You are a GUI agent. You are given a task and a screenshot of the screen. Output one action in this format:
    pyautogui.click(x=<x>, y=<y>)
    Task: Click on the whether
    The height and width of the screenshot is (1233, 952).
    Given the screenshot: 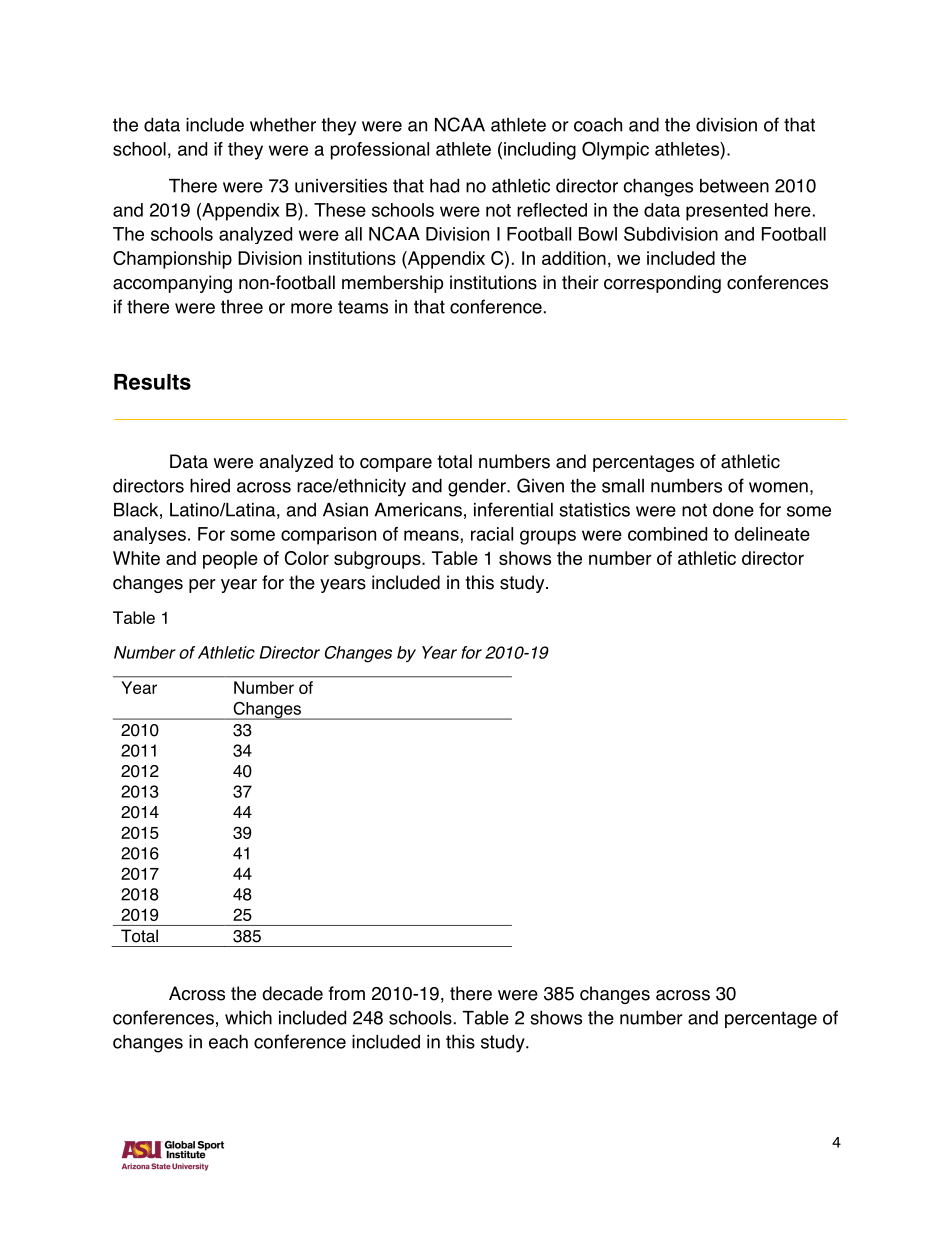 What is the action you would take?
    pyautogui.click(x=283, y=124)
